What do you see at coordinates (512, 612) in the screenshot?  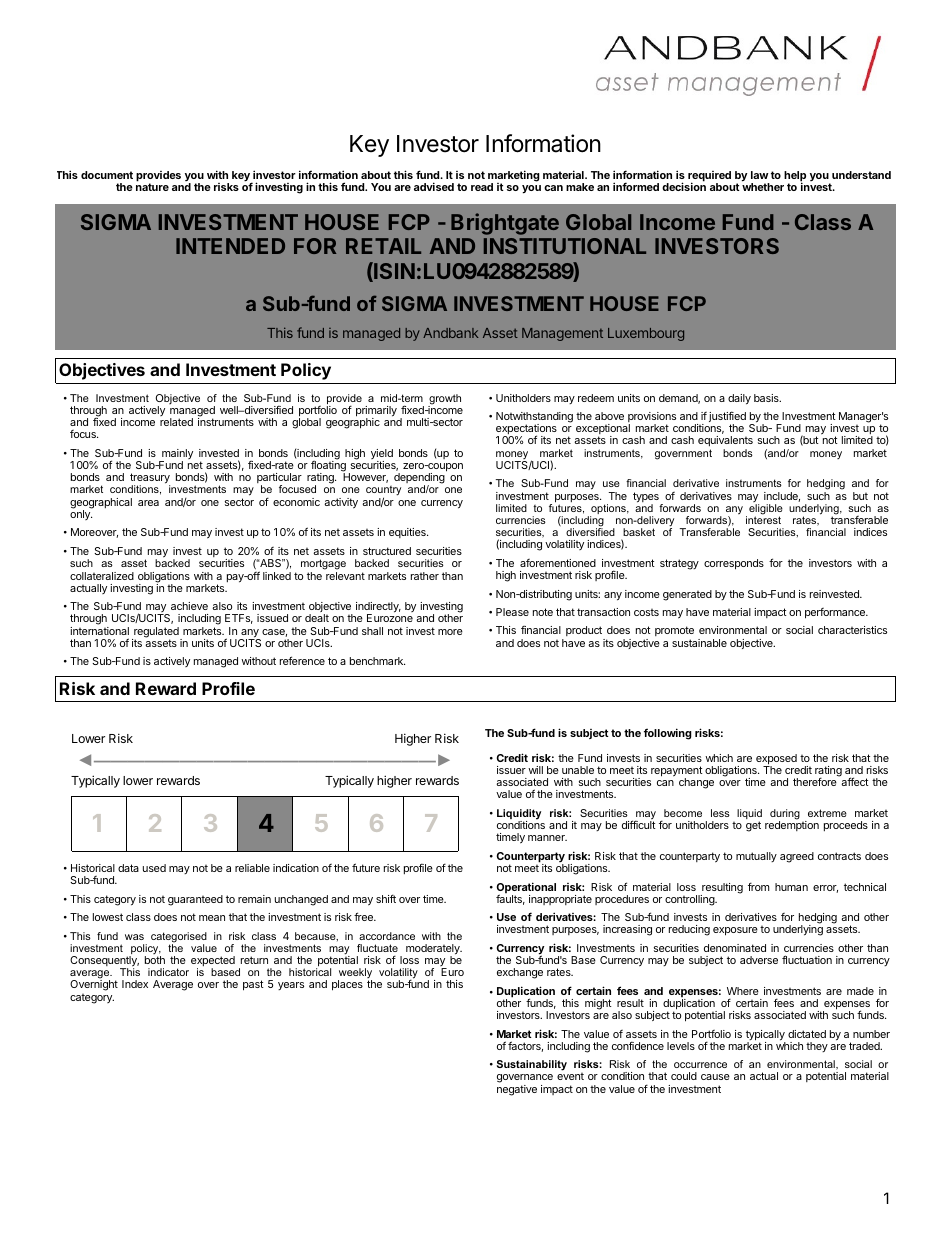 I see `Please` at bounding box center [512, 612].
